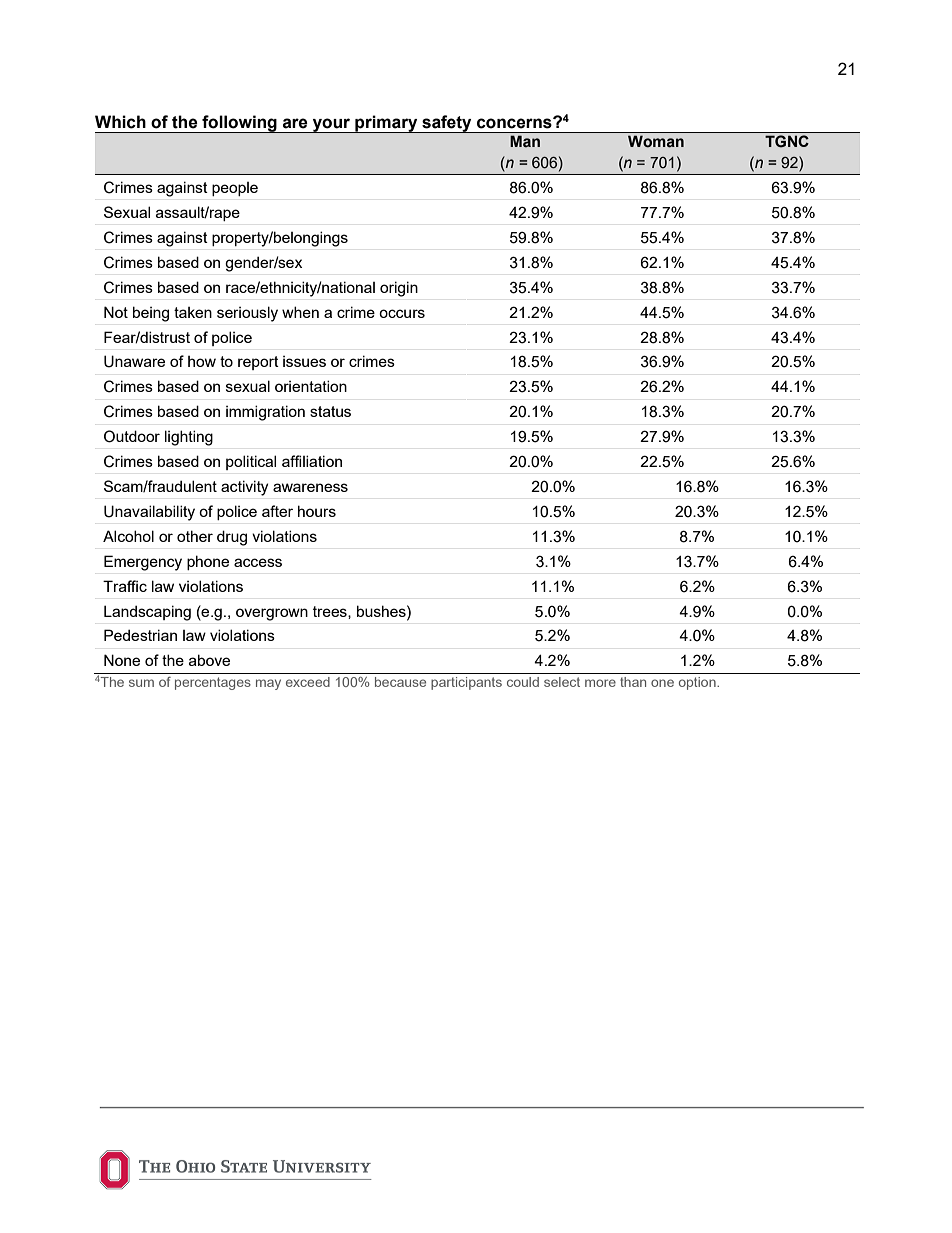 The height and width of the image is (1233, 952). What do you see at coordinates (386, 124) in the image?
I see `primary` at bounding box center [386, 124].
